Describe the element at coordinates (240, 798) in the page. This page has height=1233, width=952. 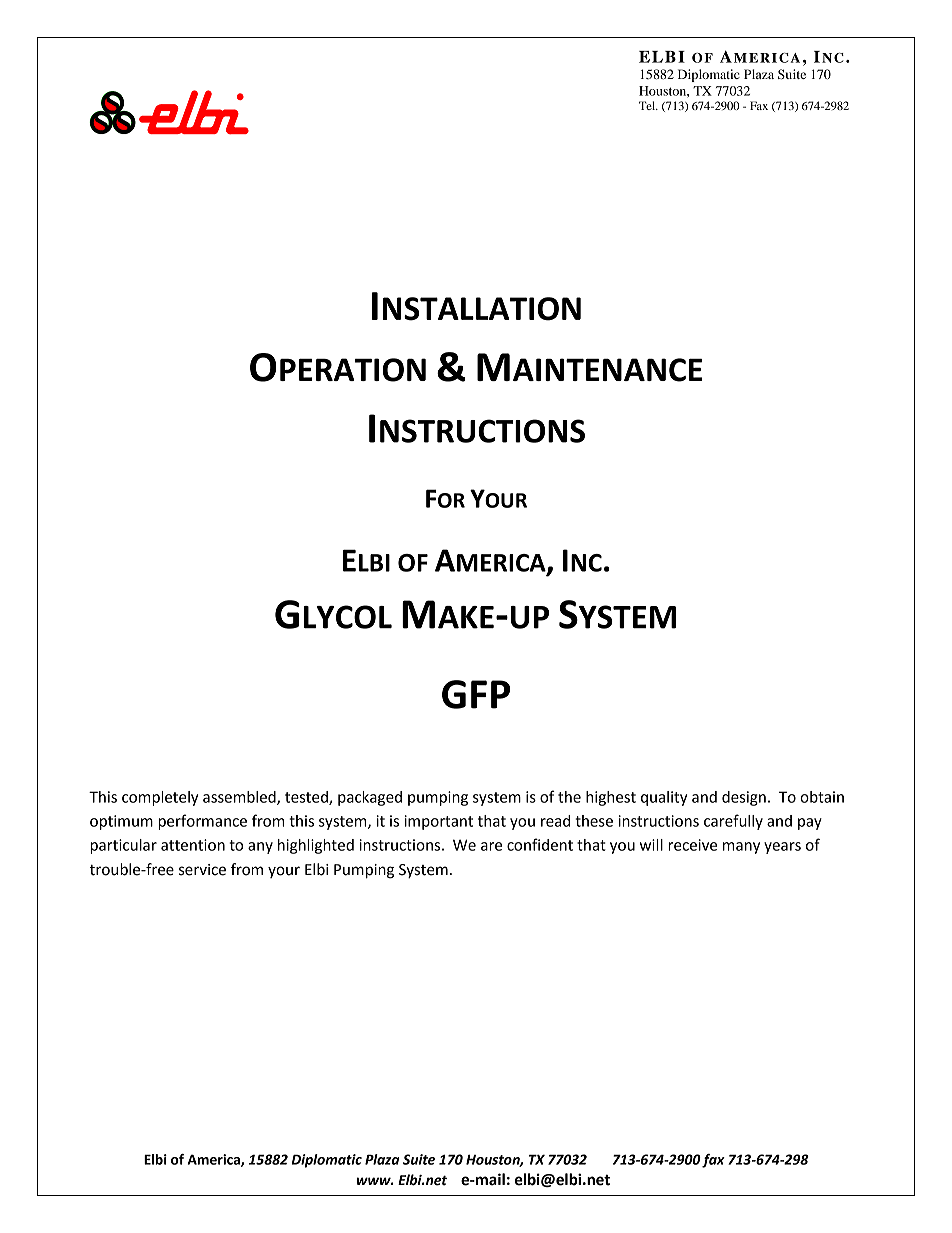
I see `assembled` at that location.
